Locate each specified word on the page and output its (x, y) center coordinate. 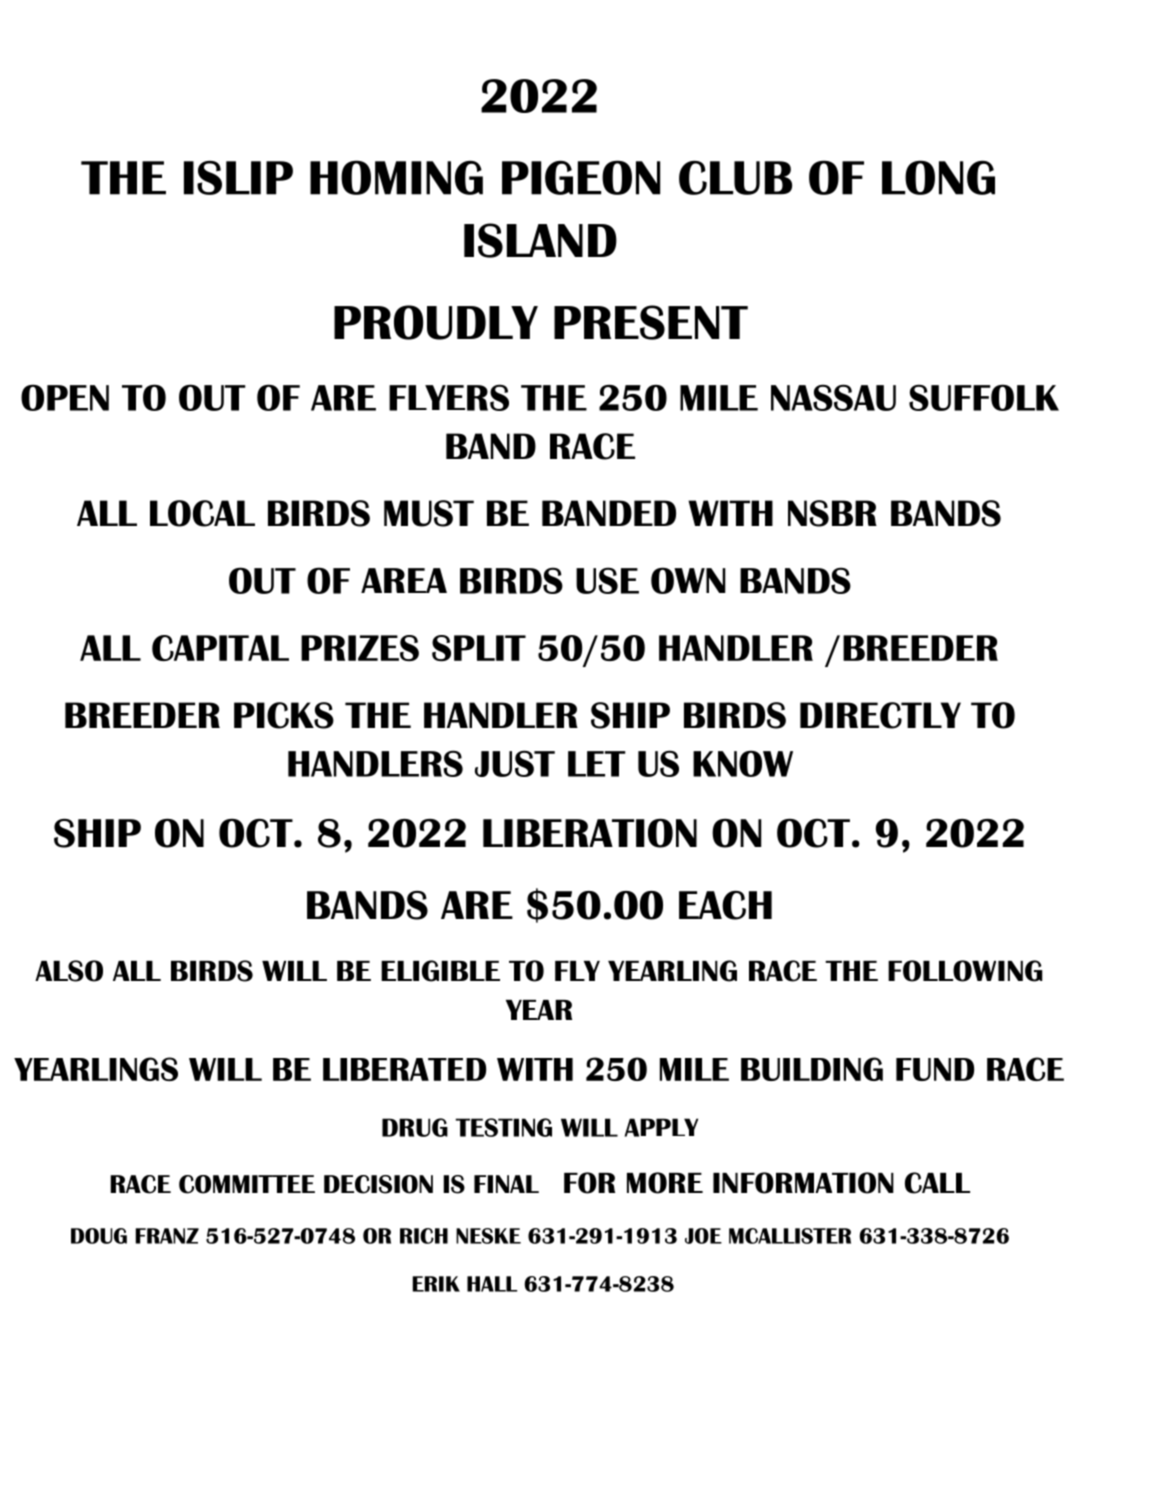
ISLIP (238, 177)
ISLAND (540, 240)
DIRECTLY (880, 715)
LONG (938, 177)
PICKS (284, 715)
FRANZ (167, 1236)
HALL (492, 1284)
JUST (515, 763)
